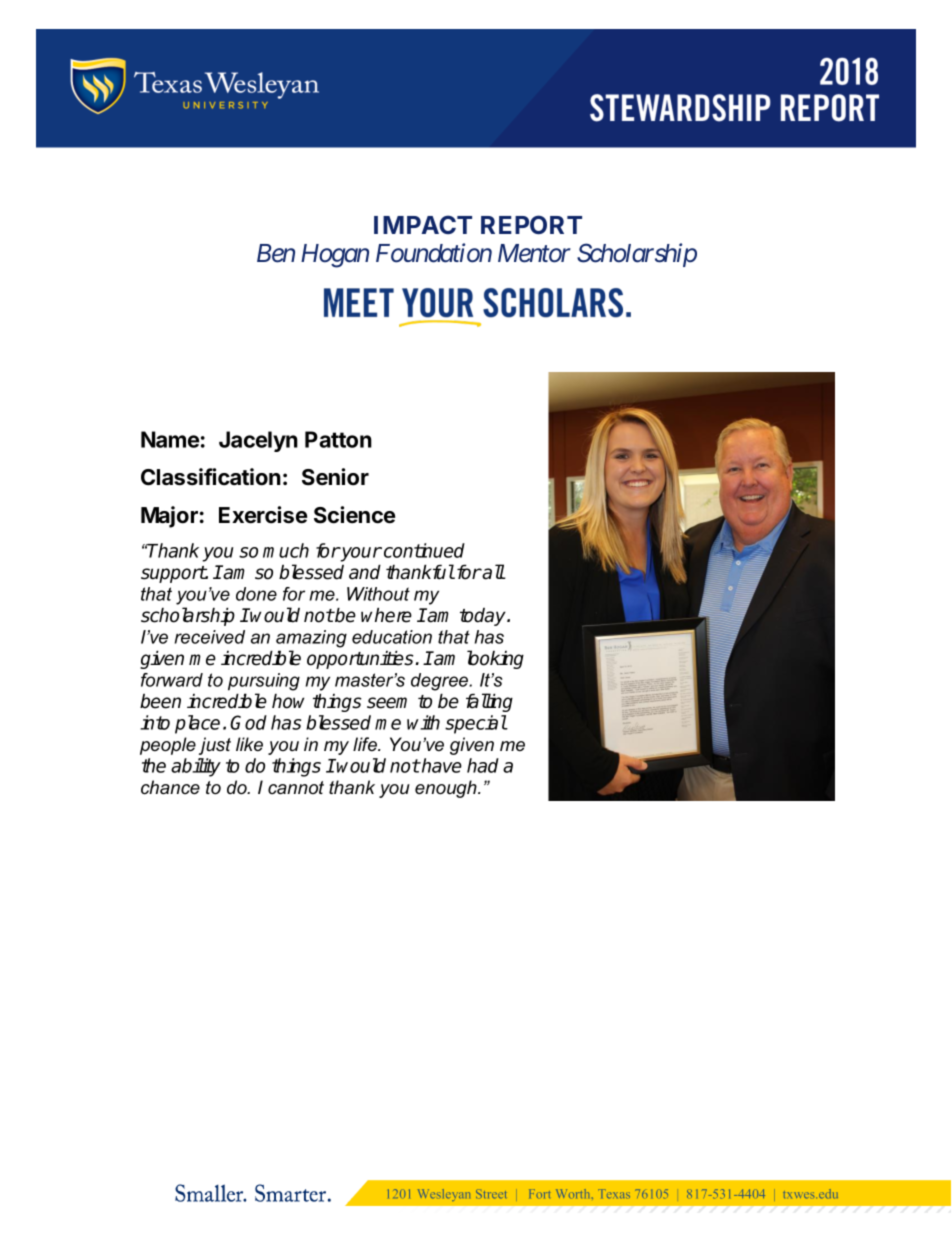 The width and height of the image is (952, 1233). I want to click on Street, so click(491, 1194).
